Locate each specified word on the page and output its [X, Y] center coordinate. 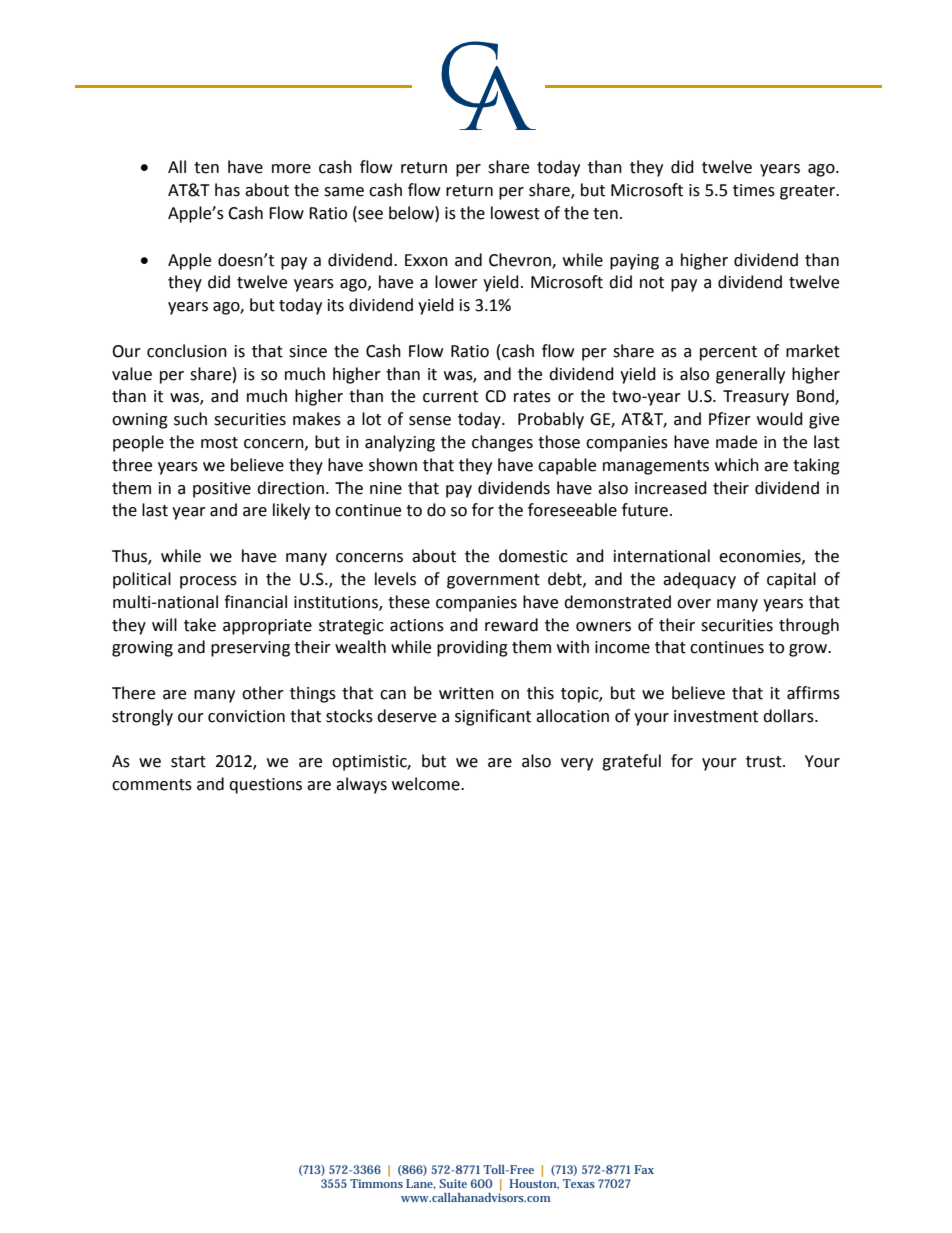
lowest [515, 213]
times [754, 190]
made [736, 442]
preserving [250, 649]
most [219, 443]
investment [716, 716]
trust [765, 762]
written [466, 693]
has [227, 190]
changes [502, 443]
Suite [453, 1183]
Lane [421, 1184]
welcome [427, 784]
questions [265, 786]
